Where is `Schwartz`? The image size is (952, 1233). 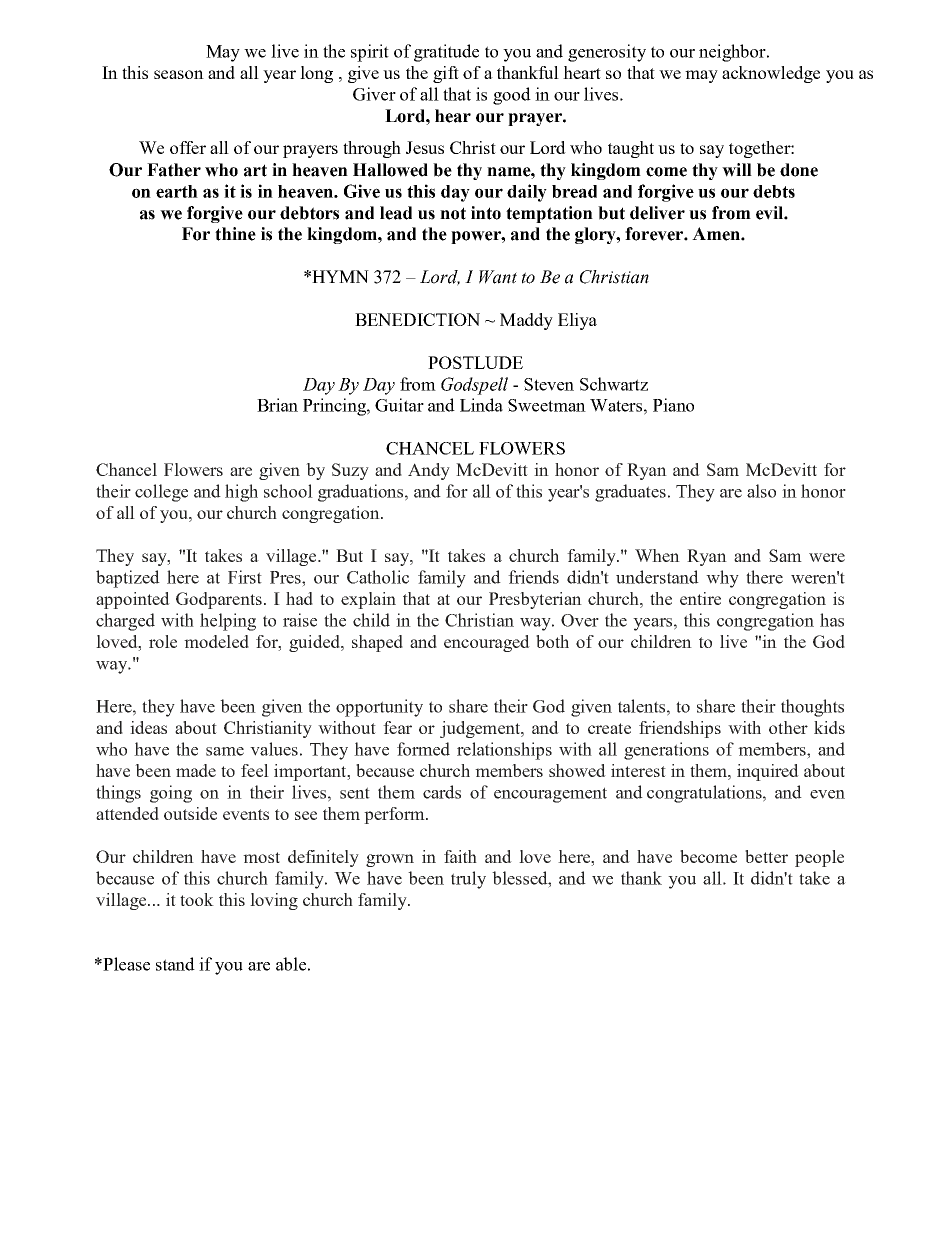
Schwartz is located at coordinates (614, 384).
